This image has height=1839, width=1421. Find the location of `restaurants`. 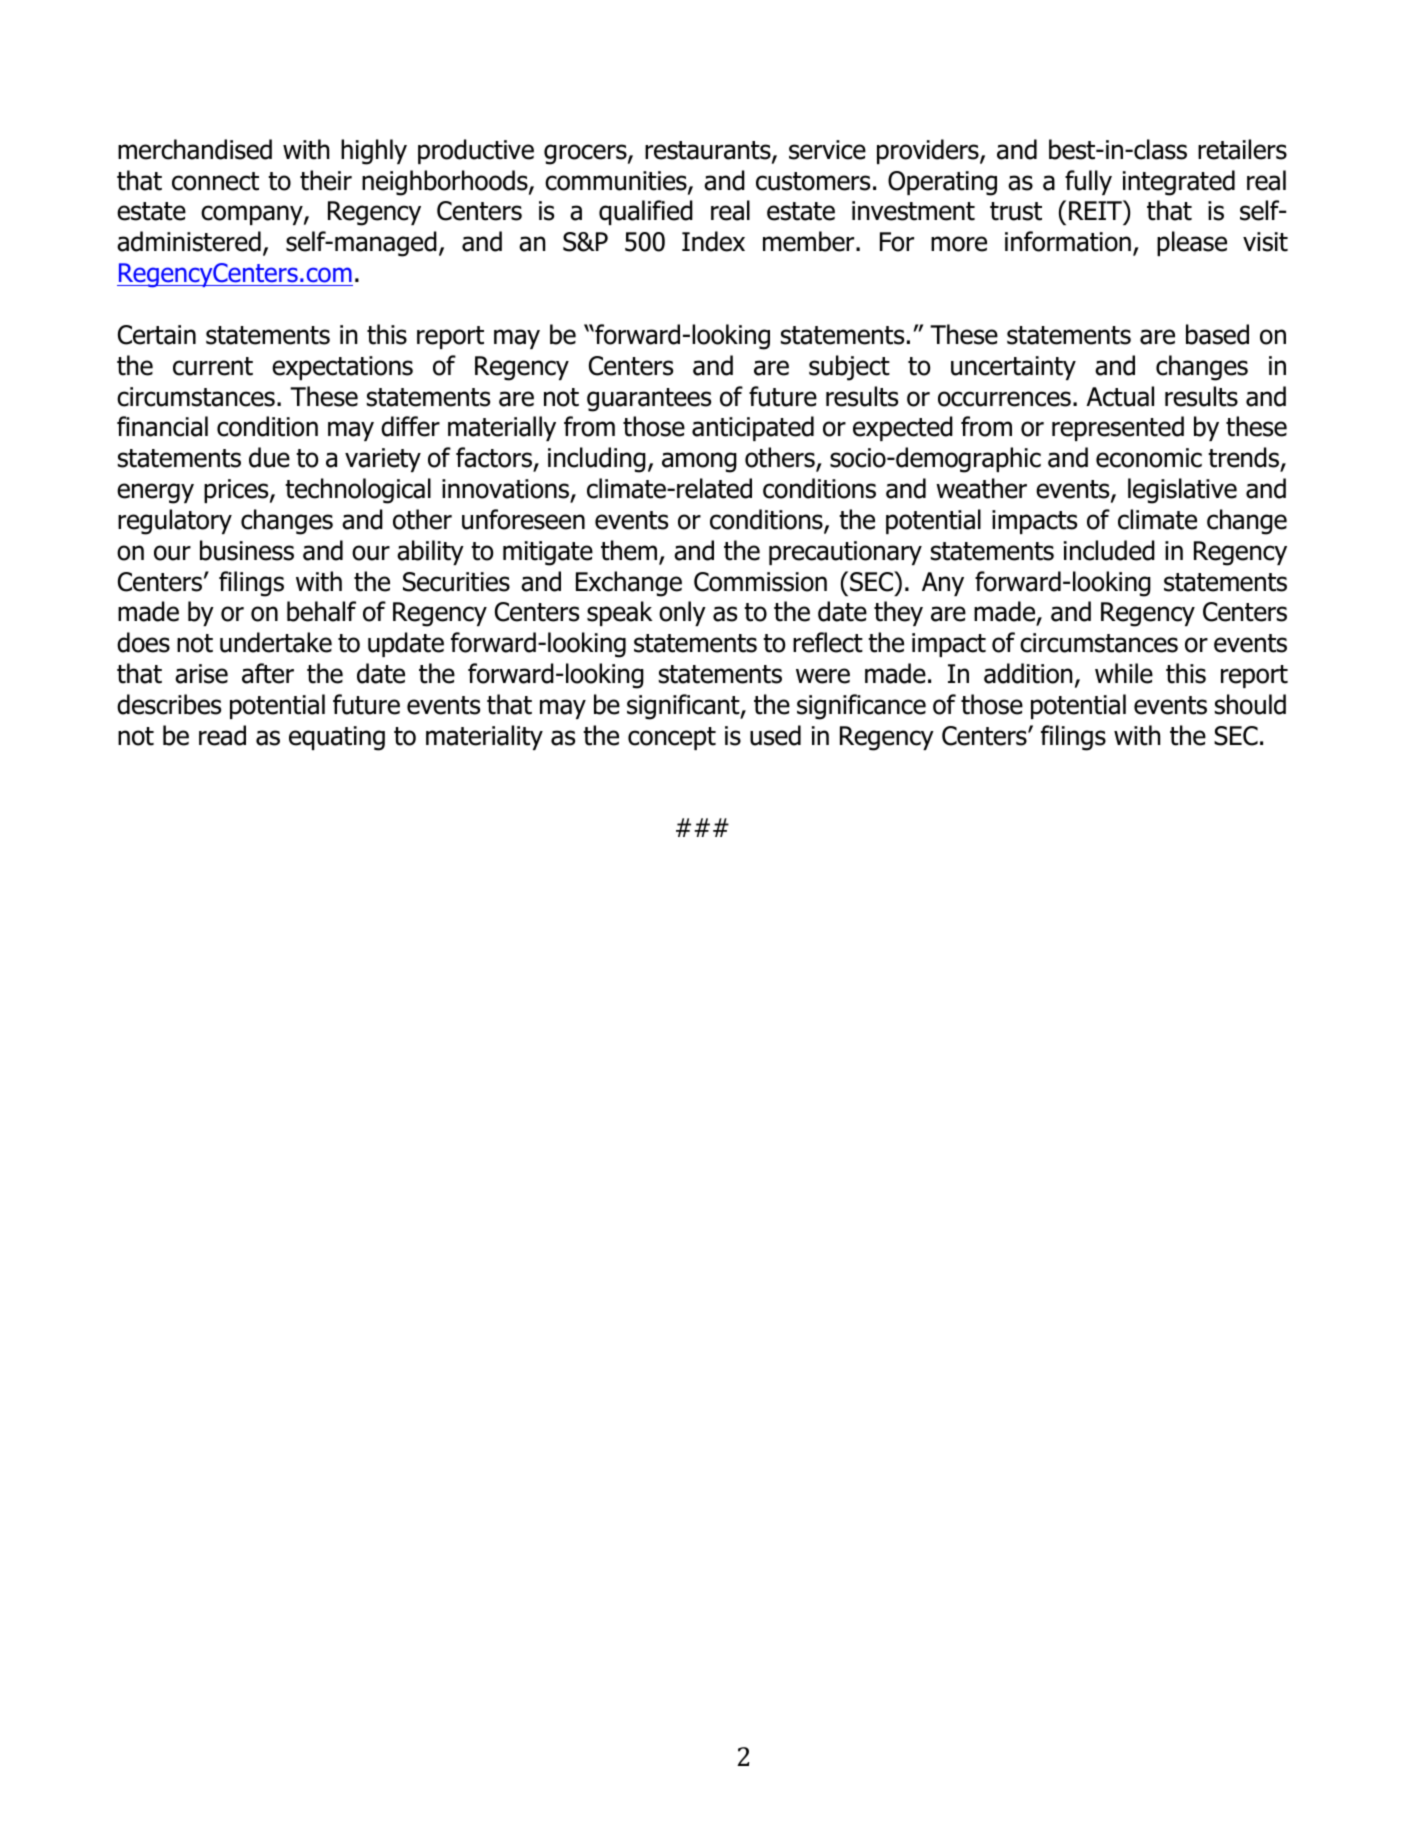

restaurants is located at coordinates (709, 151).
